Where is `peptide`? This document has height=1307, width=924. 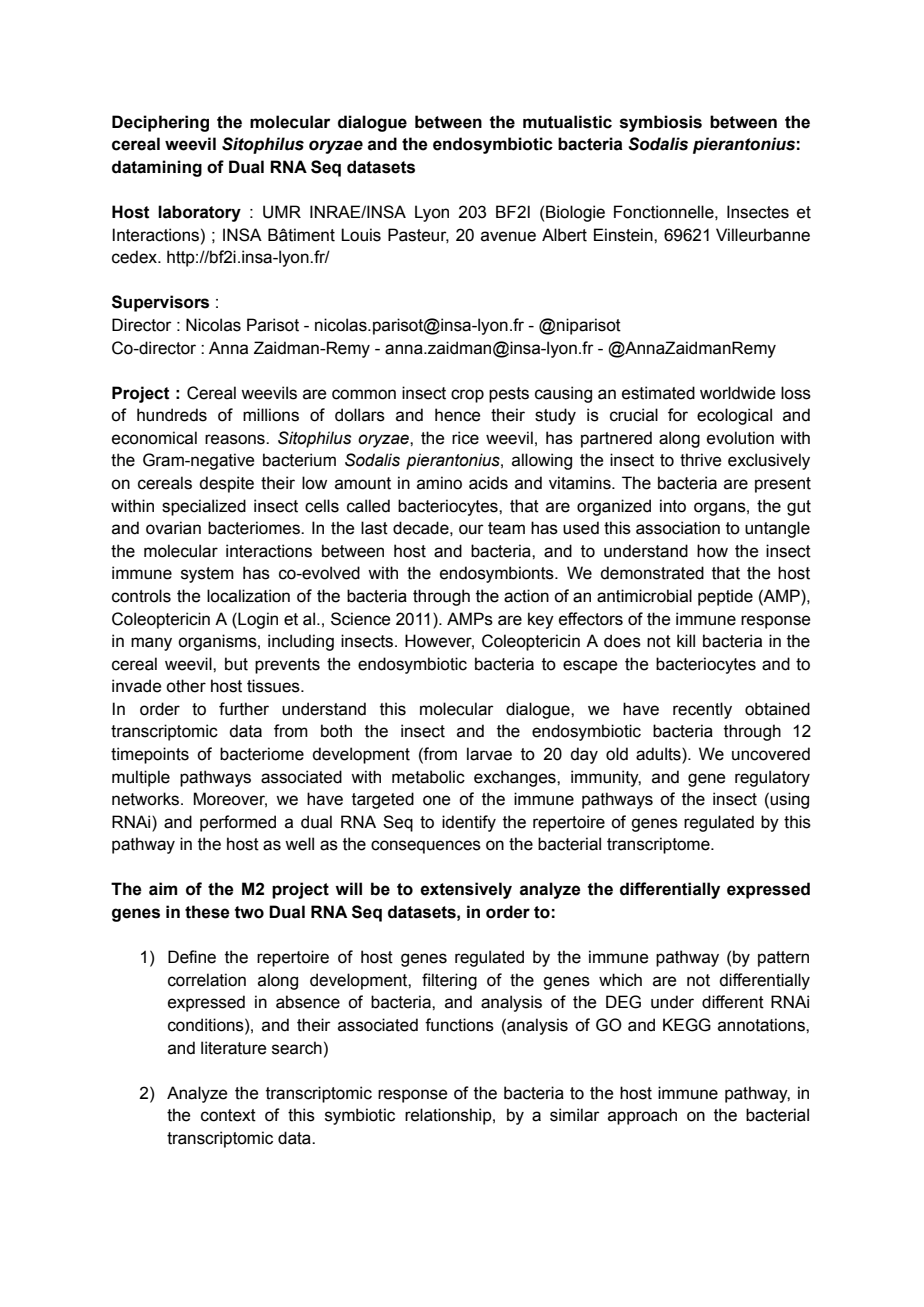 peptide is located at coordinates (725, 597).
